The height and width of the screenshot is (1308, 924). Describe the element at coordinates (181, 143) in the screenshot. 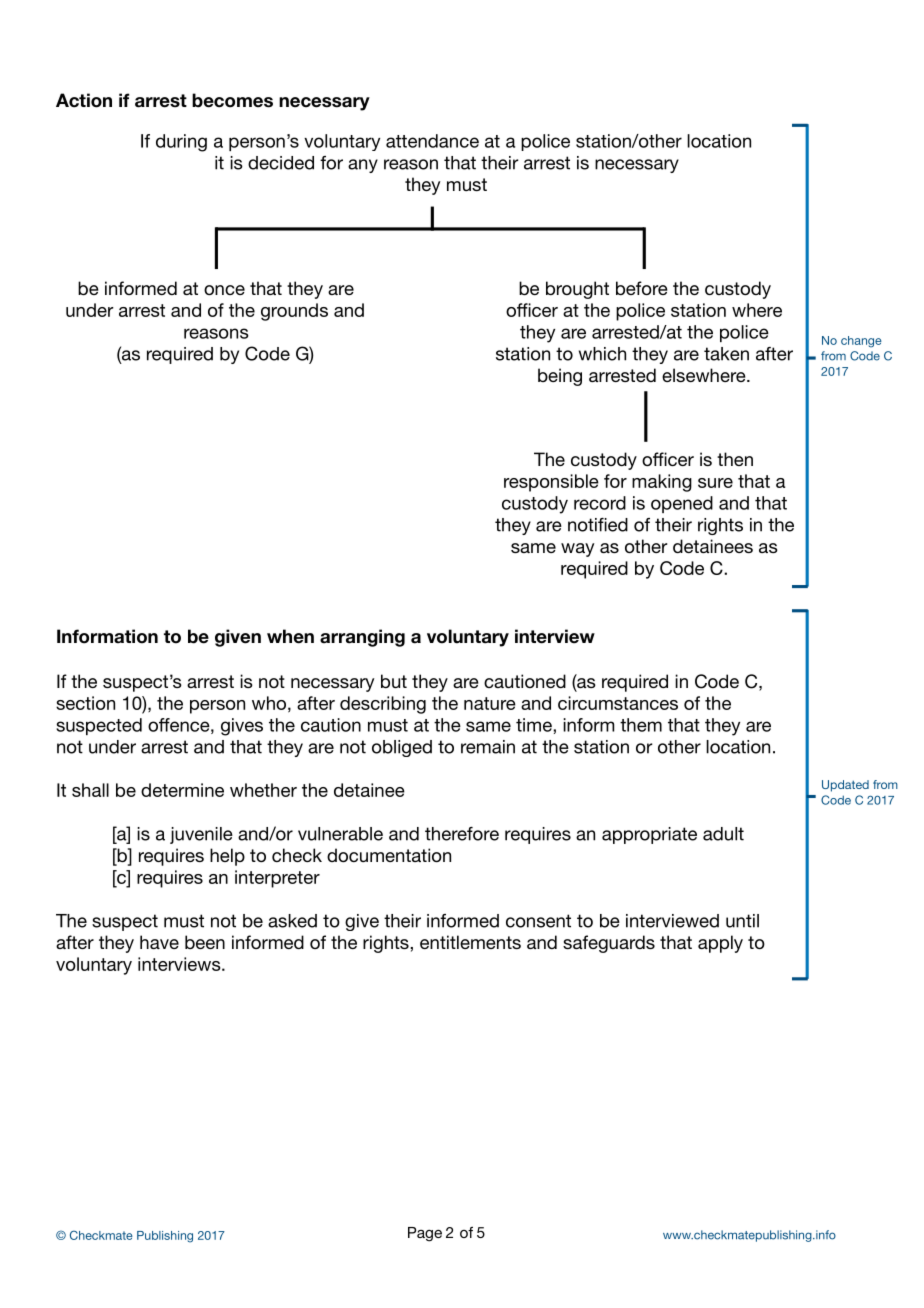

I see `during` at that location.
